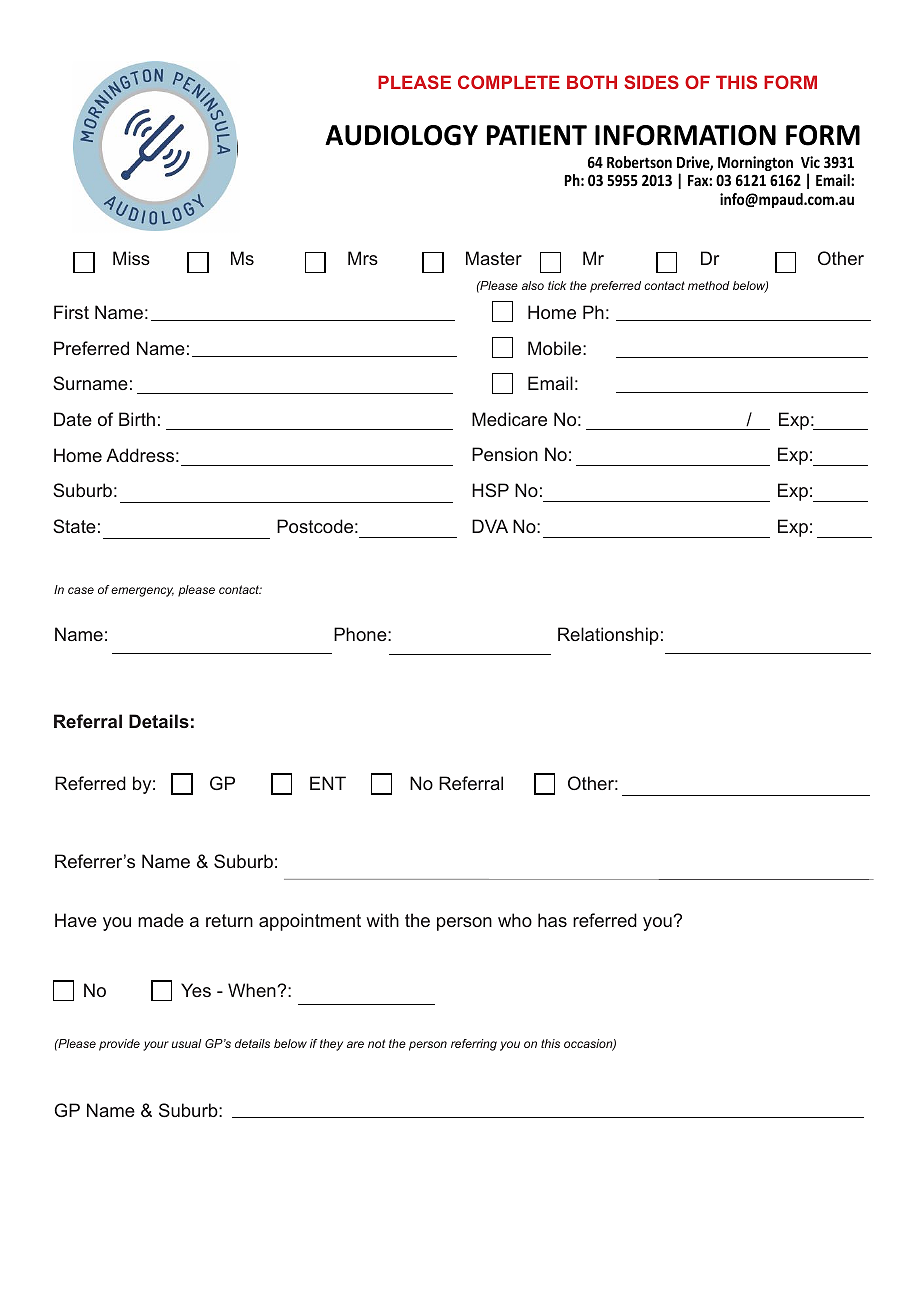 The width and height of the screenshot is (924, 1308). I want to click on SIDES, so click(651, 82).
